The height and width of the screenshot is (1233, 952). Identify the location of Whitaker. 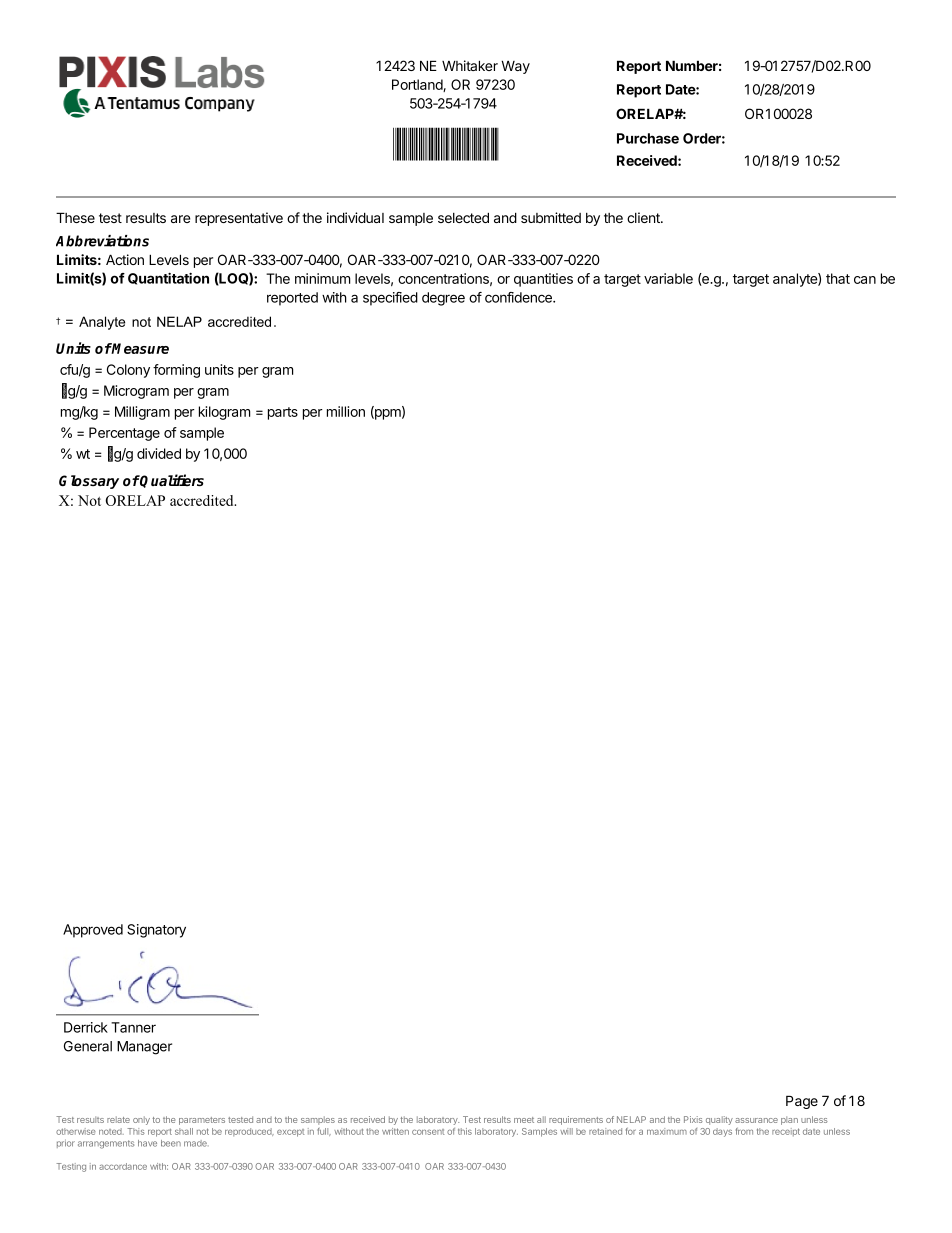
(470, 65).
